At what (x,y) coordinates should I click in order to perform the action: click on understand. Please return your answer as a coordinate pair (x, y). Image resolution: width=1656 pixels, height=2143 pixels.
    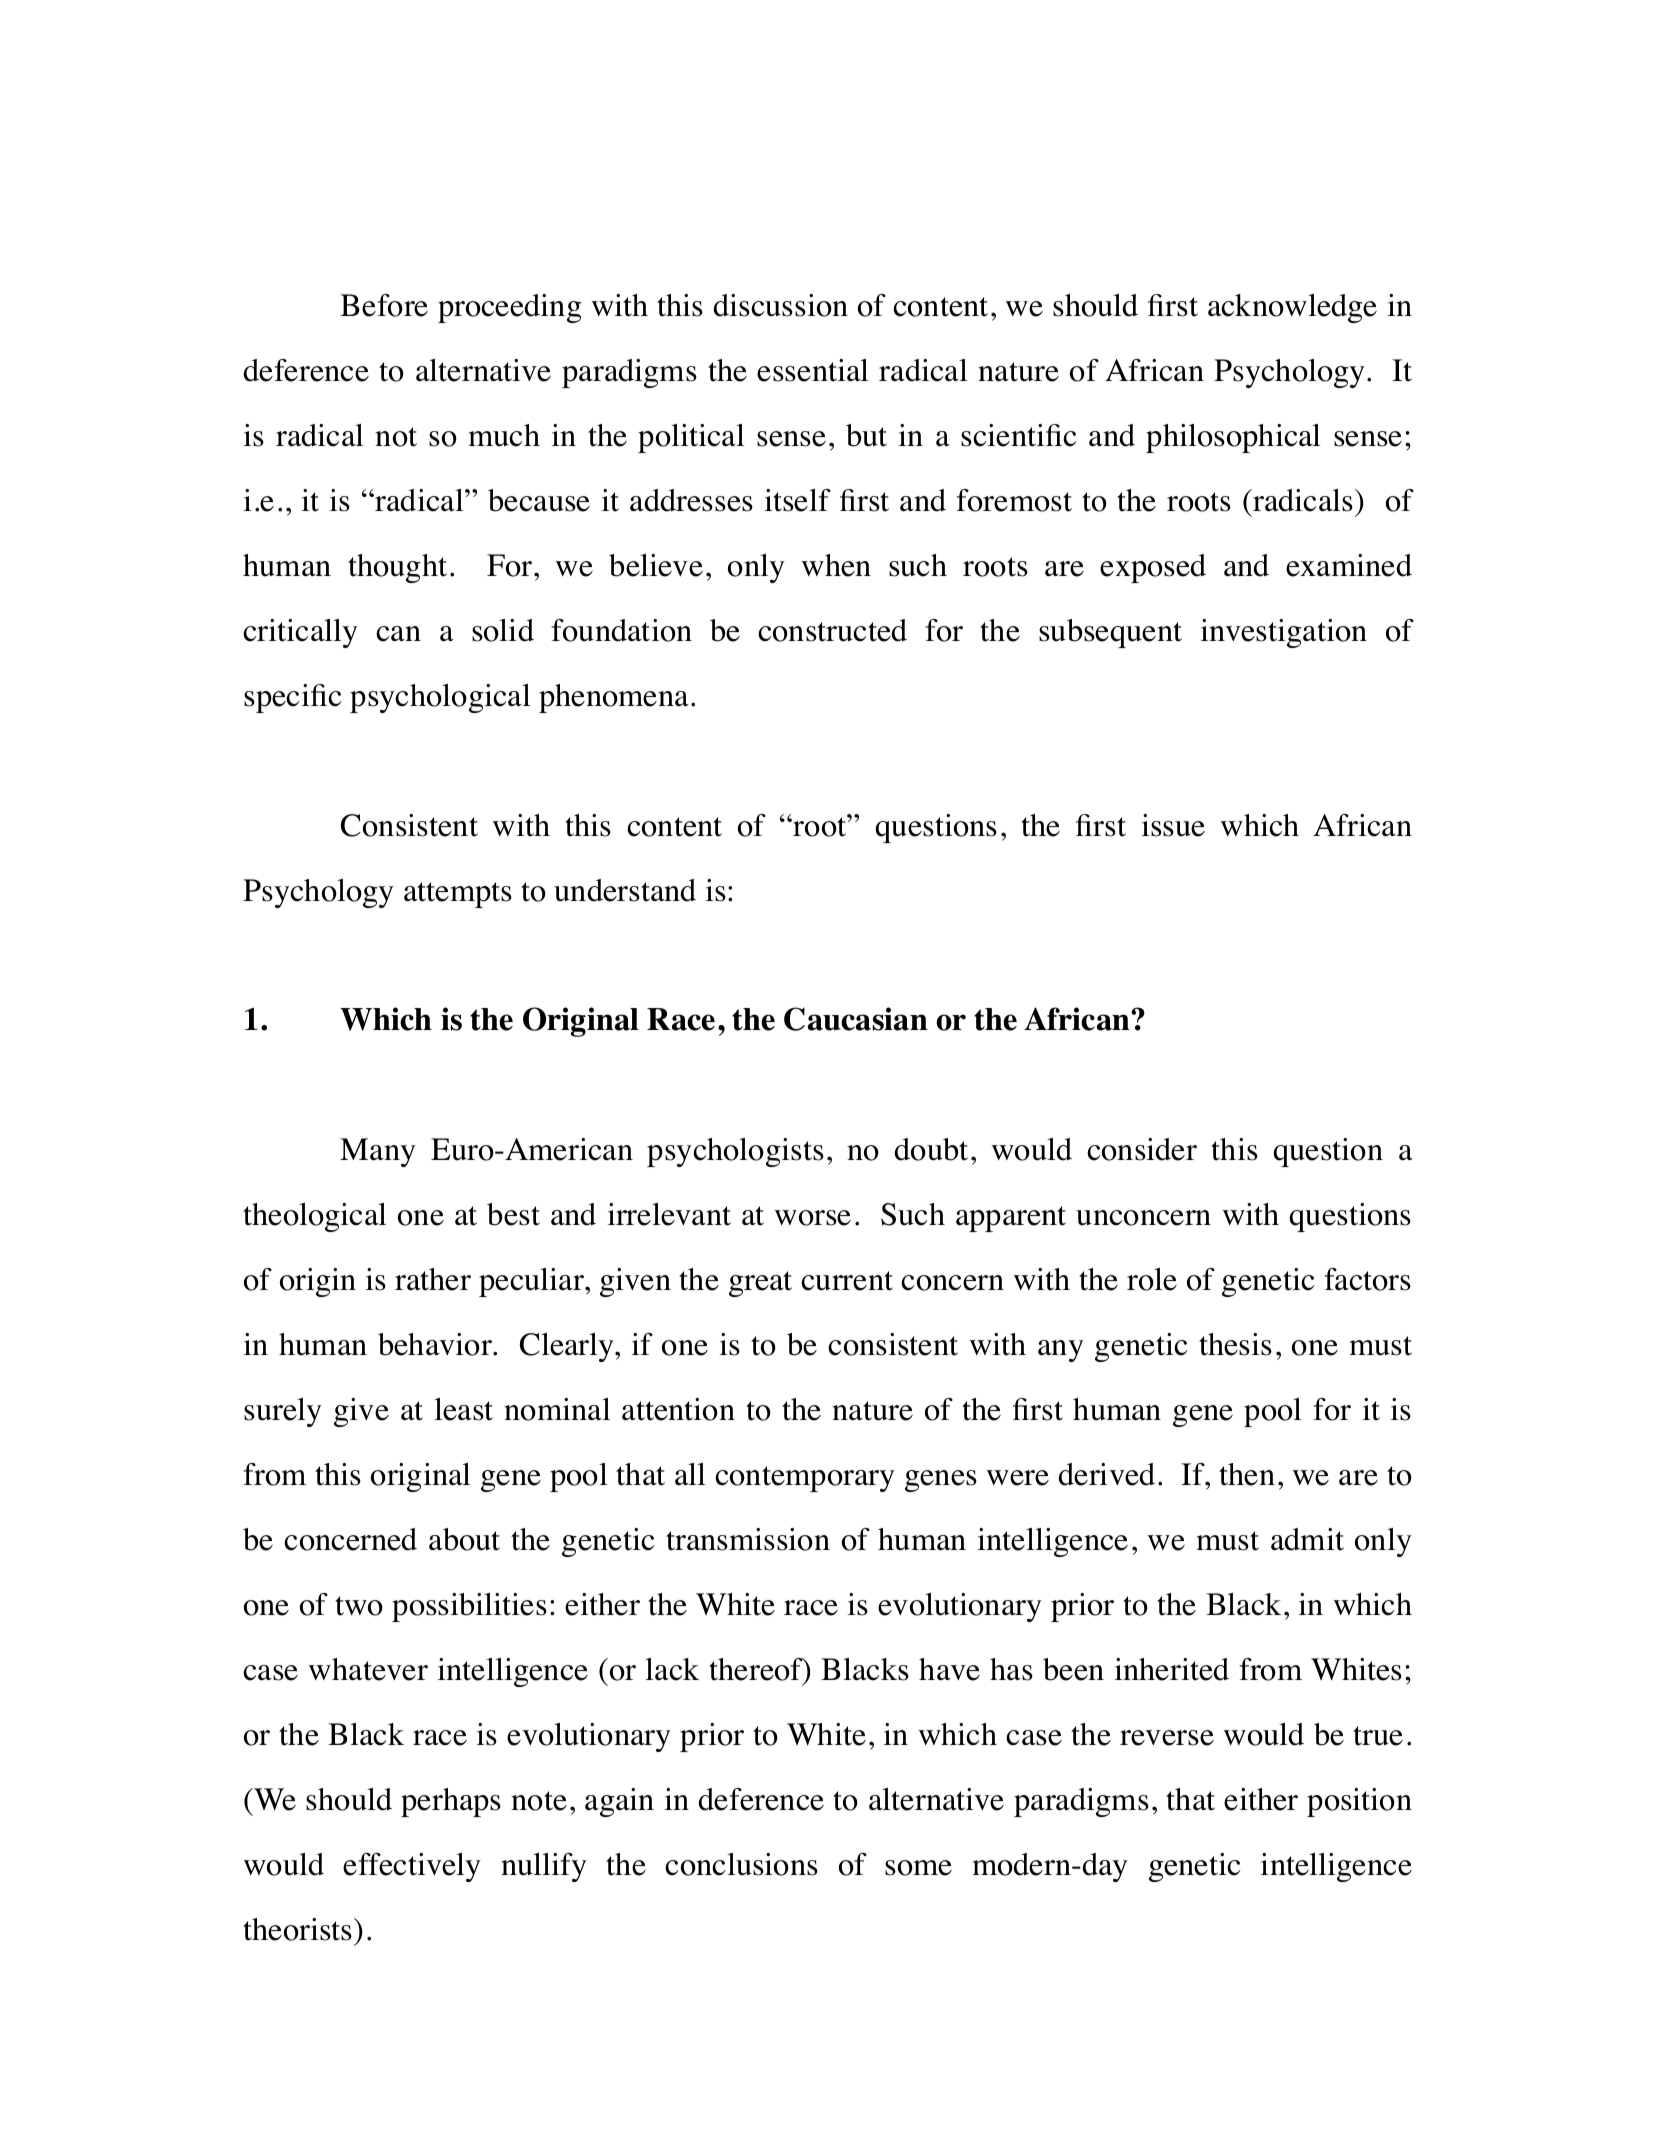
    Looking at the image, I should click on (625, 890).
